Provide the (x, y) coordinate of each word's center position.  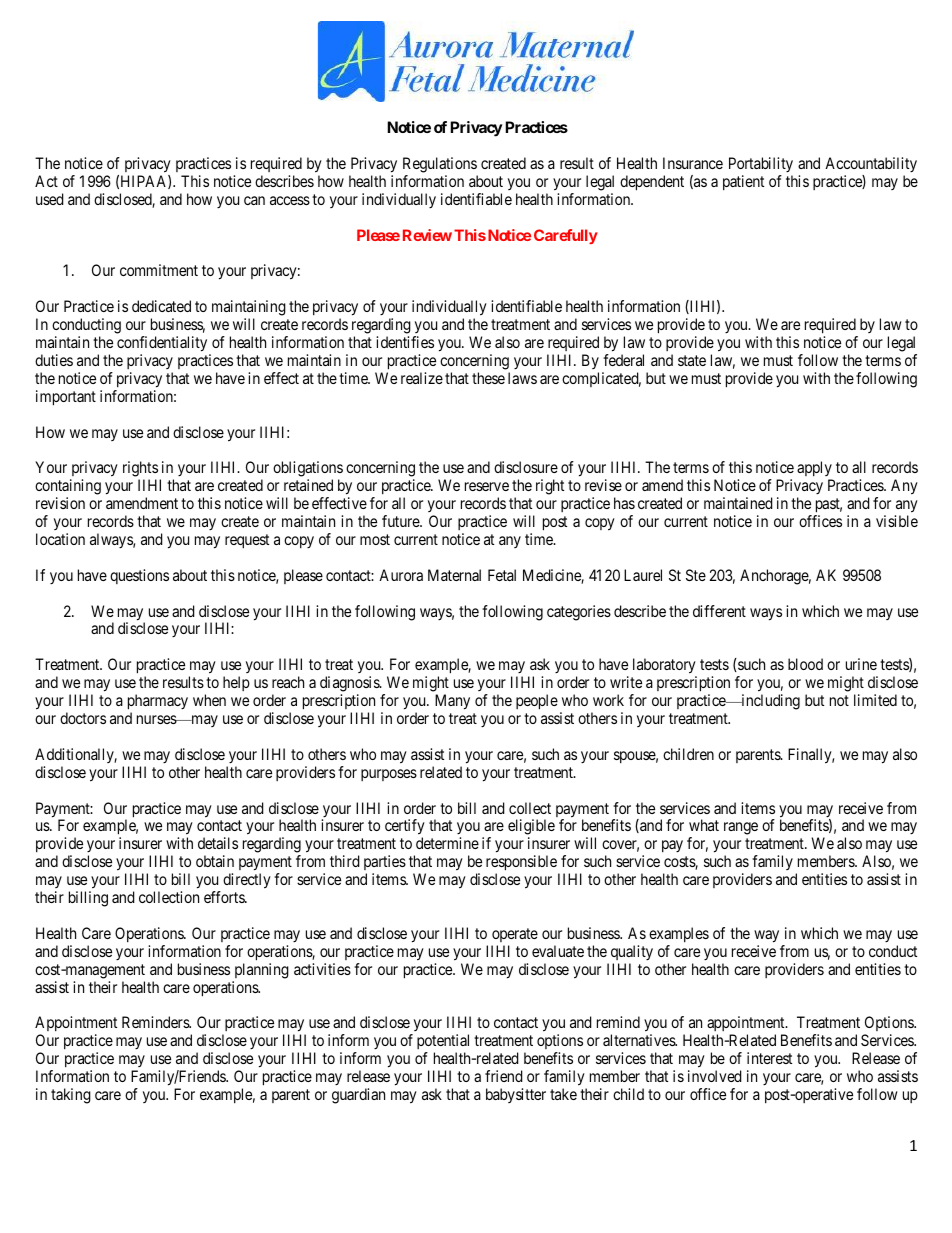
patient (743, 182)
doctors (83, 718)
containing (68, 488)
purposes (389, 775)
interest (769, 1058)
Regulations (440, 165)
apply (815, 470)
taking (71, 1096)
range (741, 828)
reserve (487, 486)
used (50, 199)
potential (443, 1043)
